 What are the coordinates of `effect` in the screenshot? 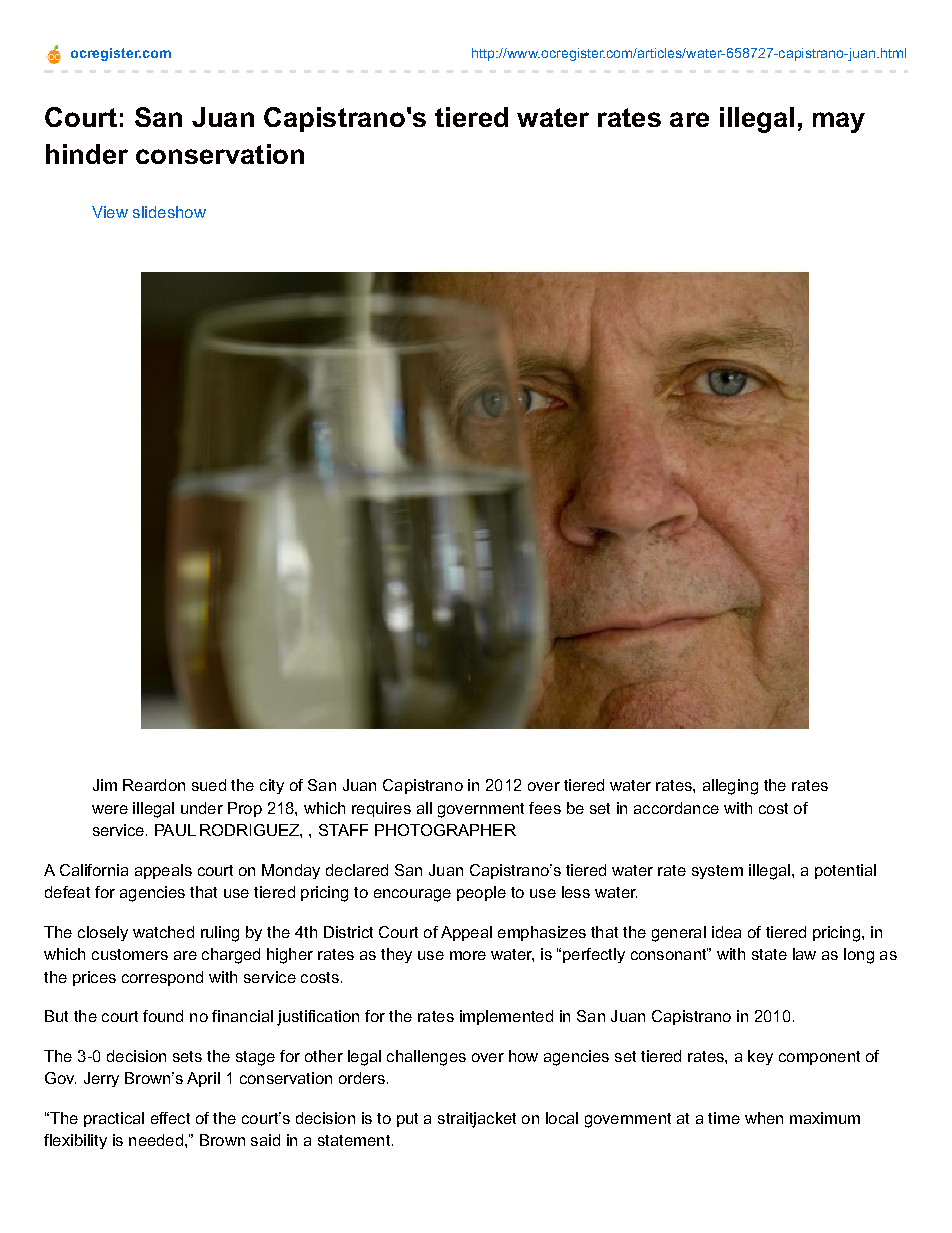 It's located at (170, 1118).
